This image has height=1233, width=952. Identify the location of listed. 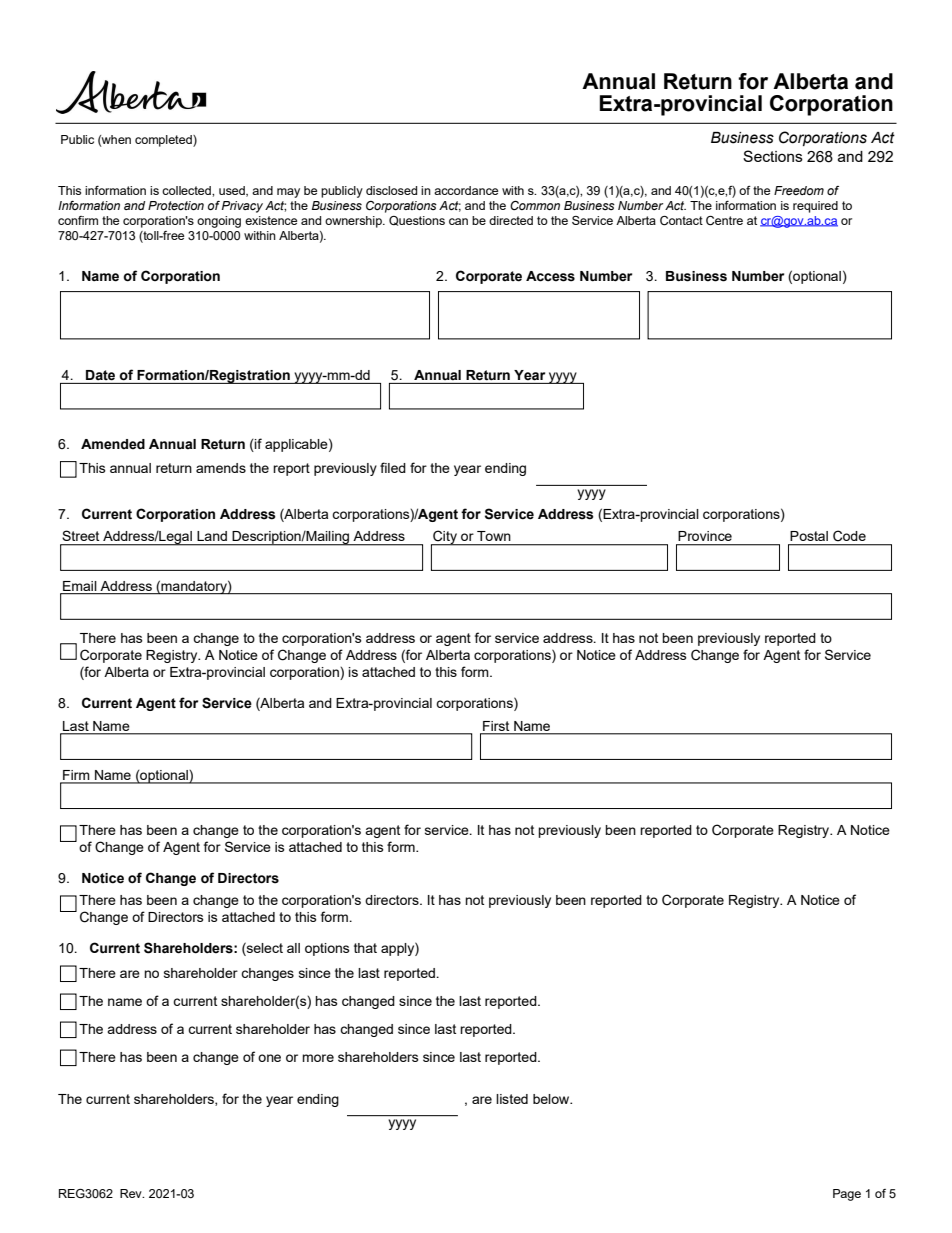
(512, 1099).
